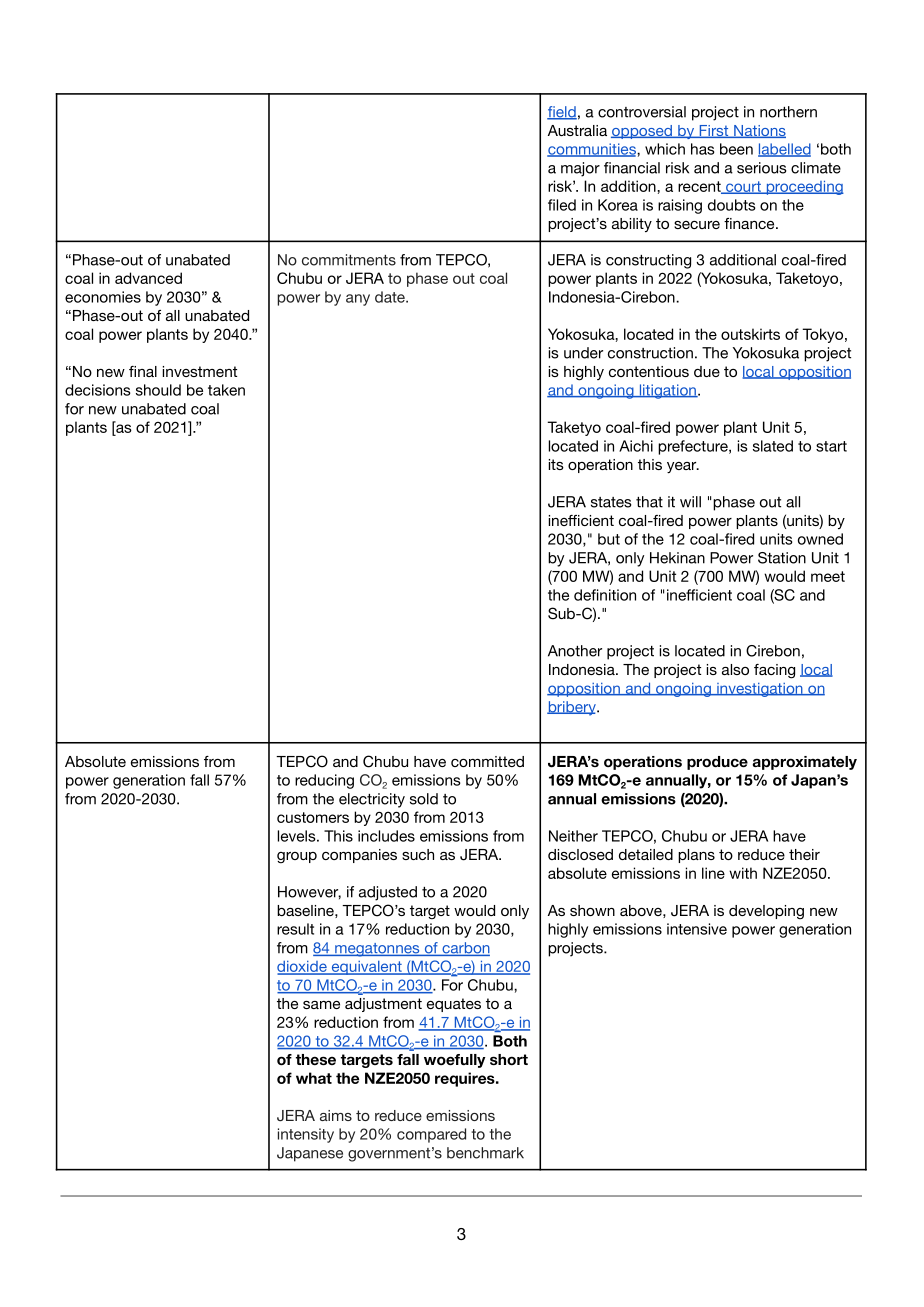 This screenshot has width=924, height=1307. I want to click on also, so click(735, 669).
